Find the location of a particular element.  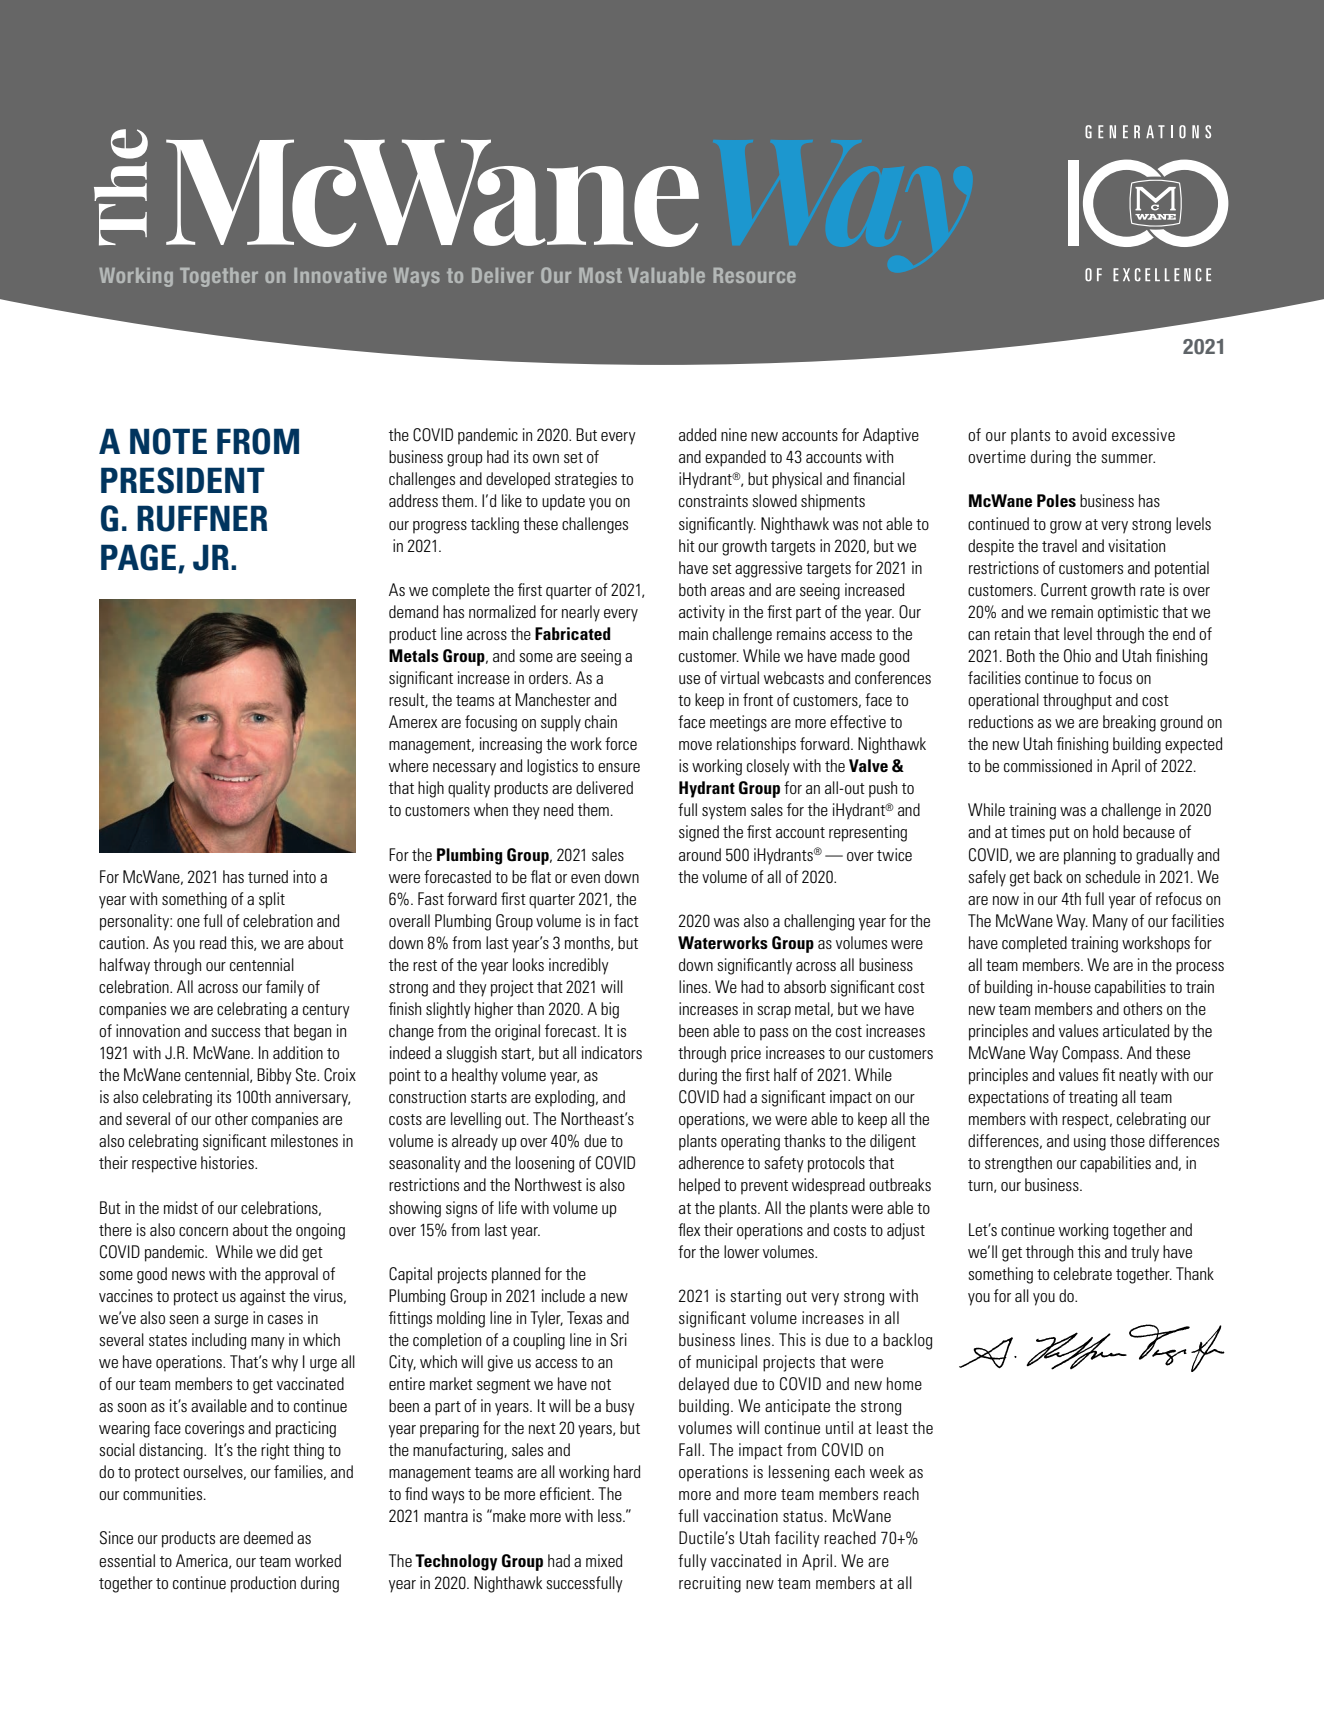

indicators is located at coordinates (612, 1052).
